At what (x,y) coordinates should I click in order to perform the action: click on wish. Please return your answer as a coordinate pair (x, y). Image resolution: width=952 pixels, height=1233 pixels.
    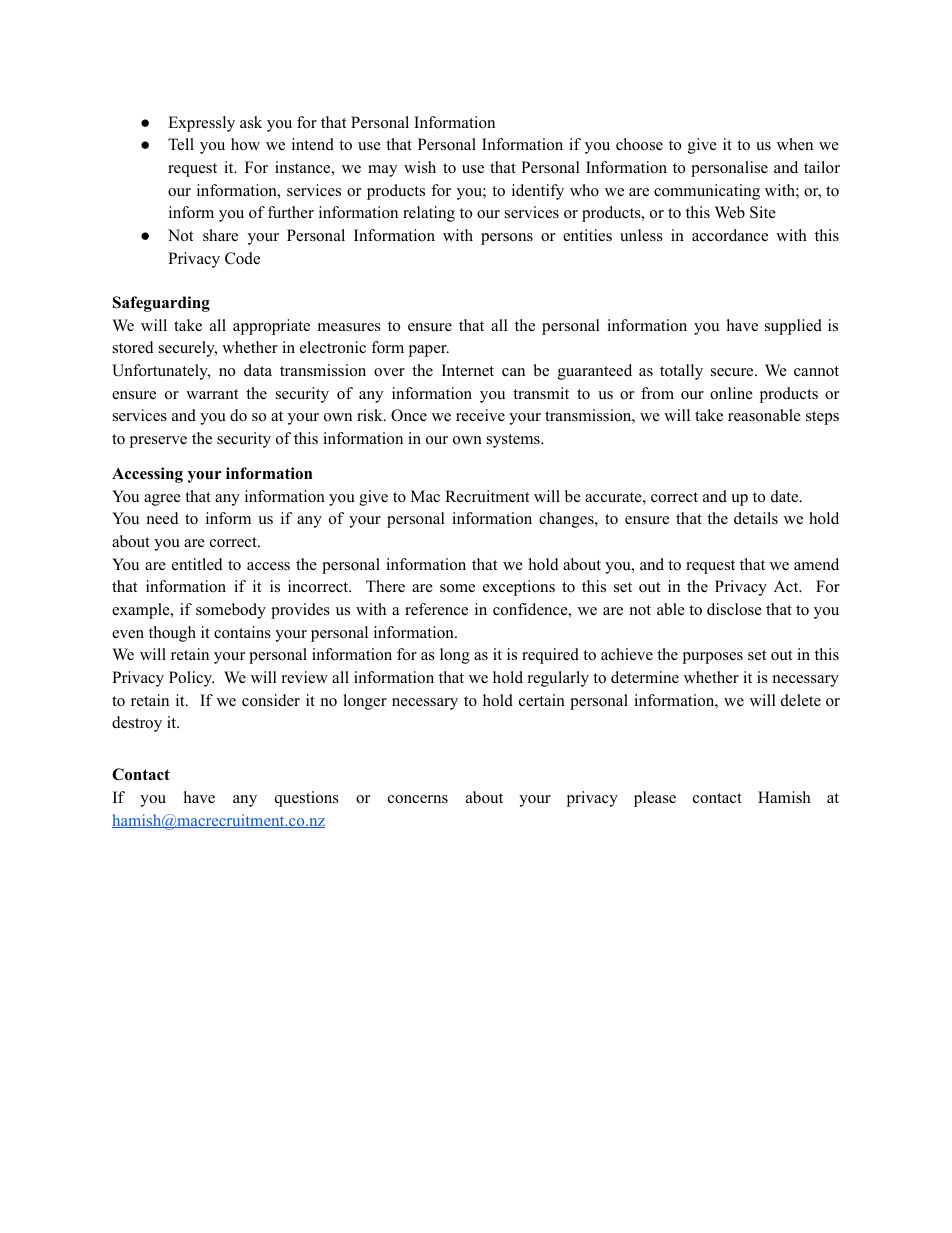
    Looking at the image, I should click on (420, 167).
